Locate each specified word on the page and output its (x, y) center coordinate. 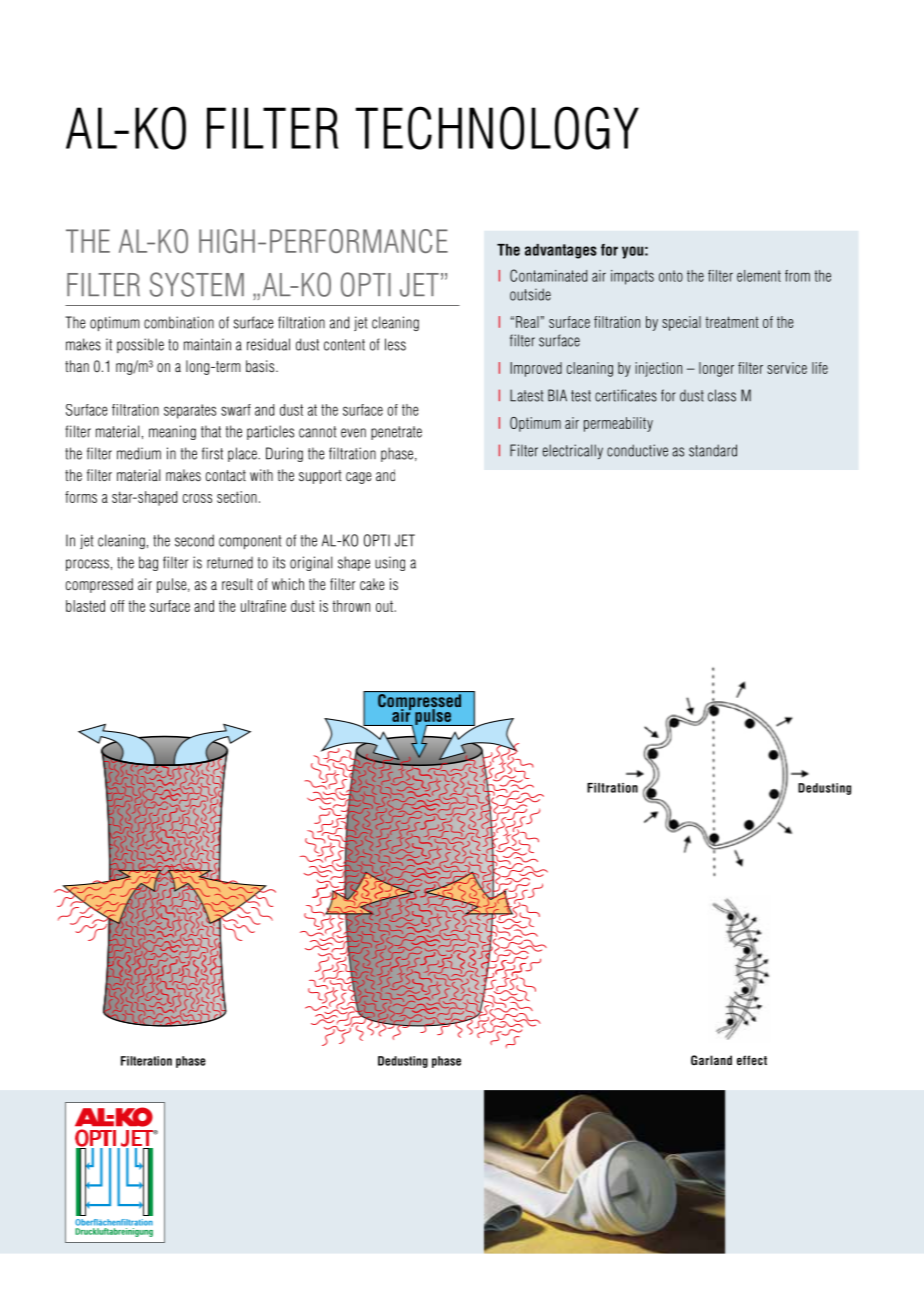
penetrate (396, 433)
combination (179, 322)
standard (713, 450)
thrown (351, 606)
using (390, 563)
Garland (711, 1060)
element (759, 276)
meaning (172, 432)
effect (752, 1060)
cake (372, 584)
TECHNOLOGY (497, 128)
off (117, 606)
